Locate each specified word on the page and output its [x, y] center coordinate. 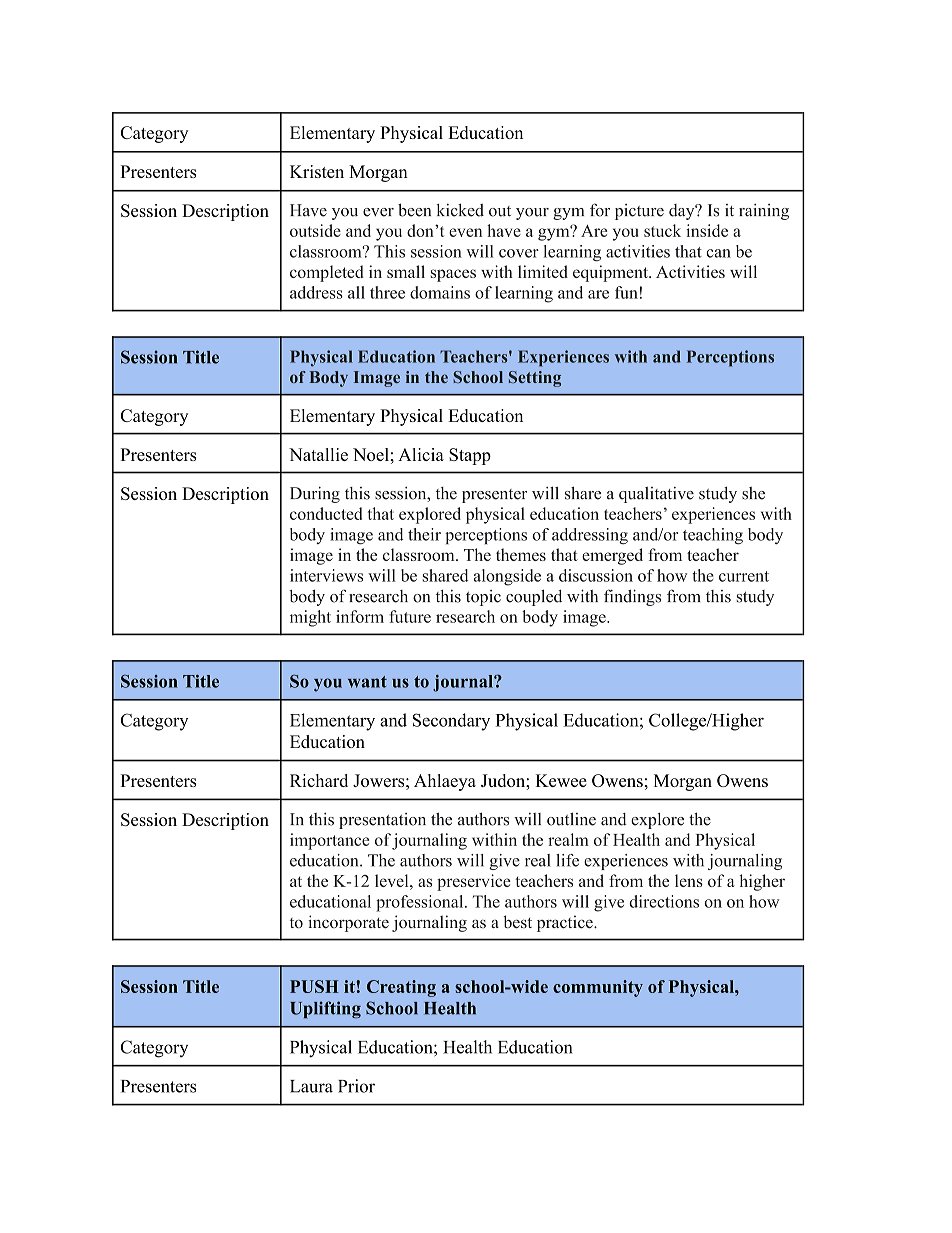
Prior [356, 1086]
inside [707, 230]
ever [378, 212]
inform [360, 616]
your [532, 214]
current [744, 576]
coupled [534, 597]
